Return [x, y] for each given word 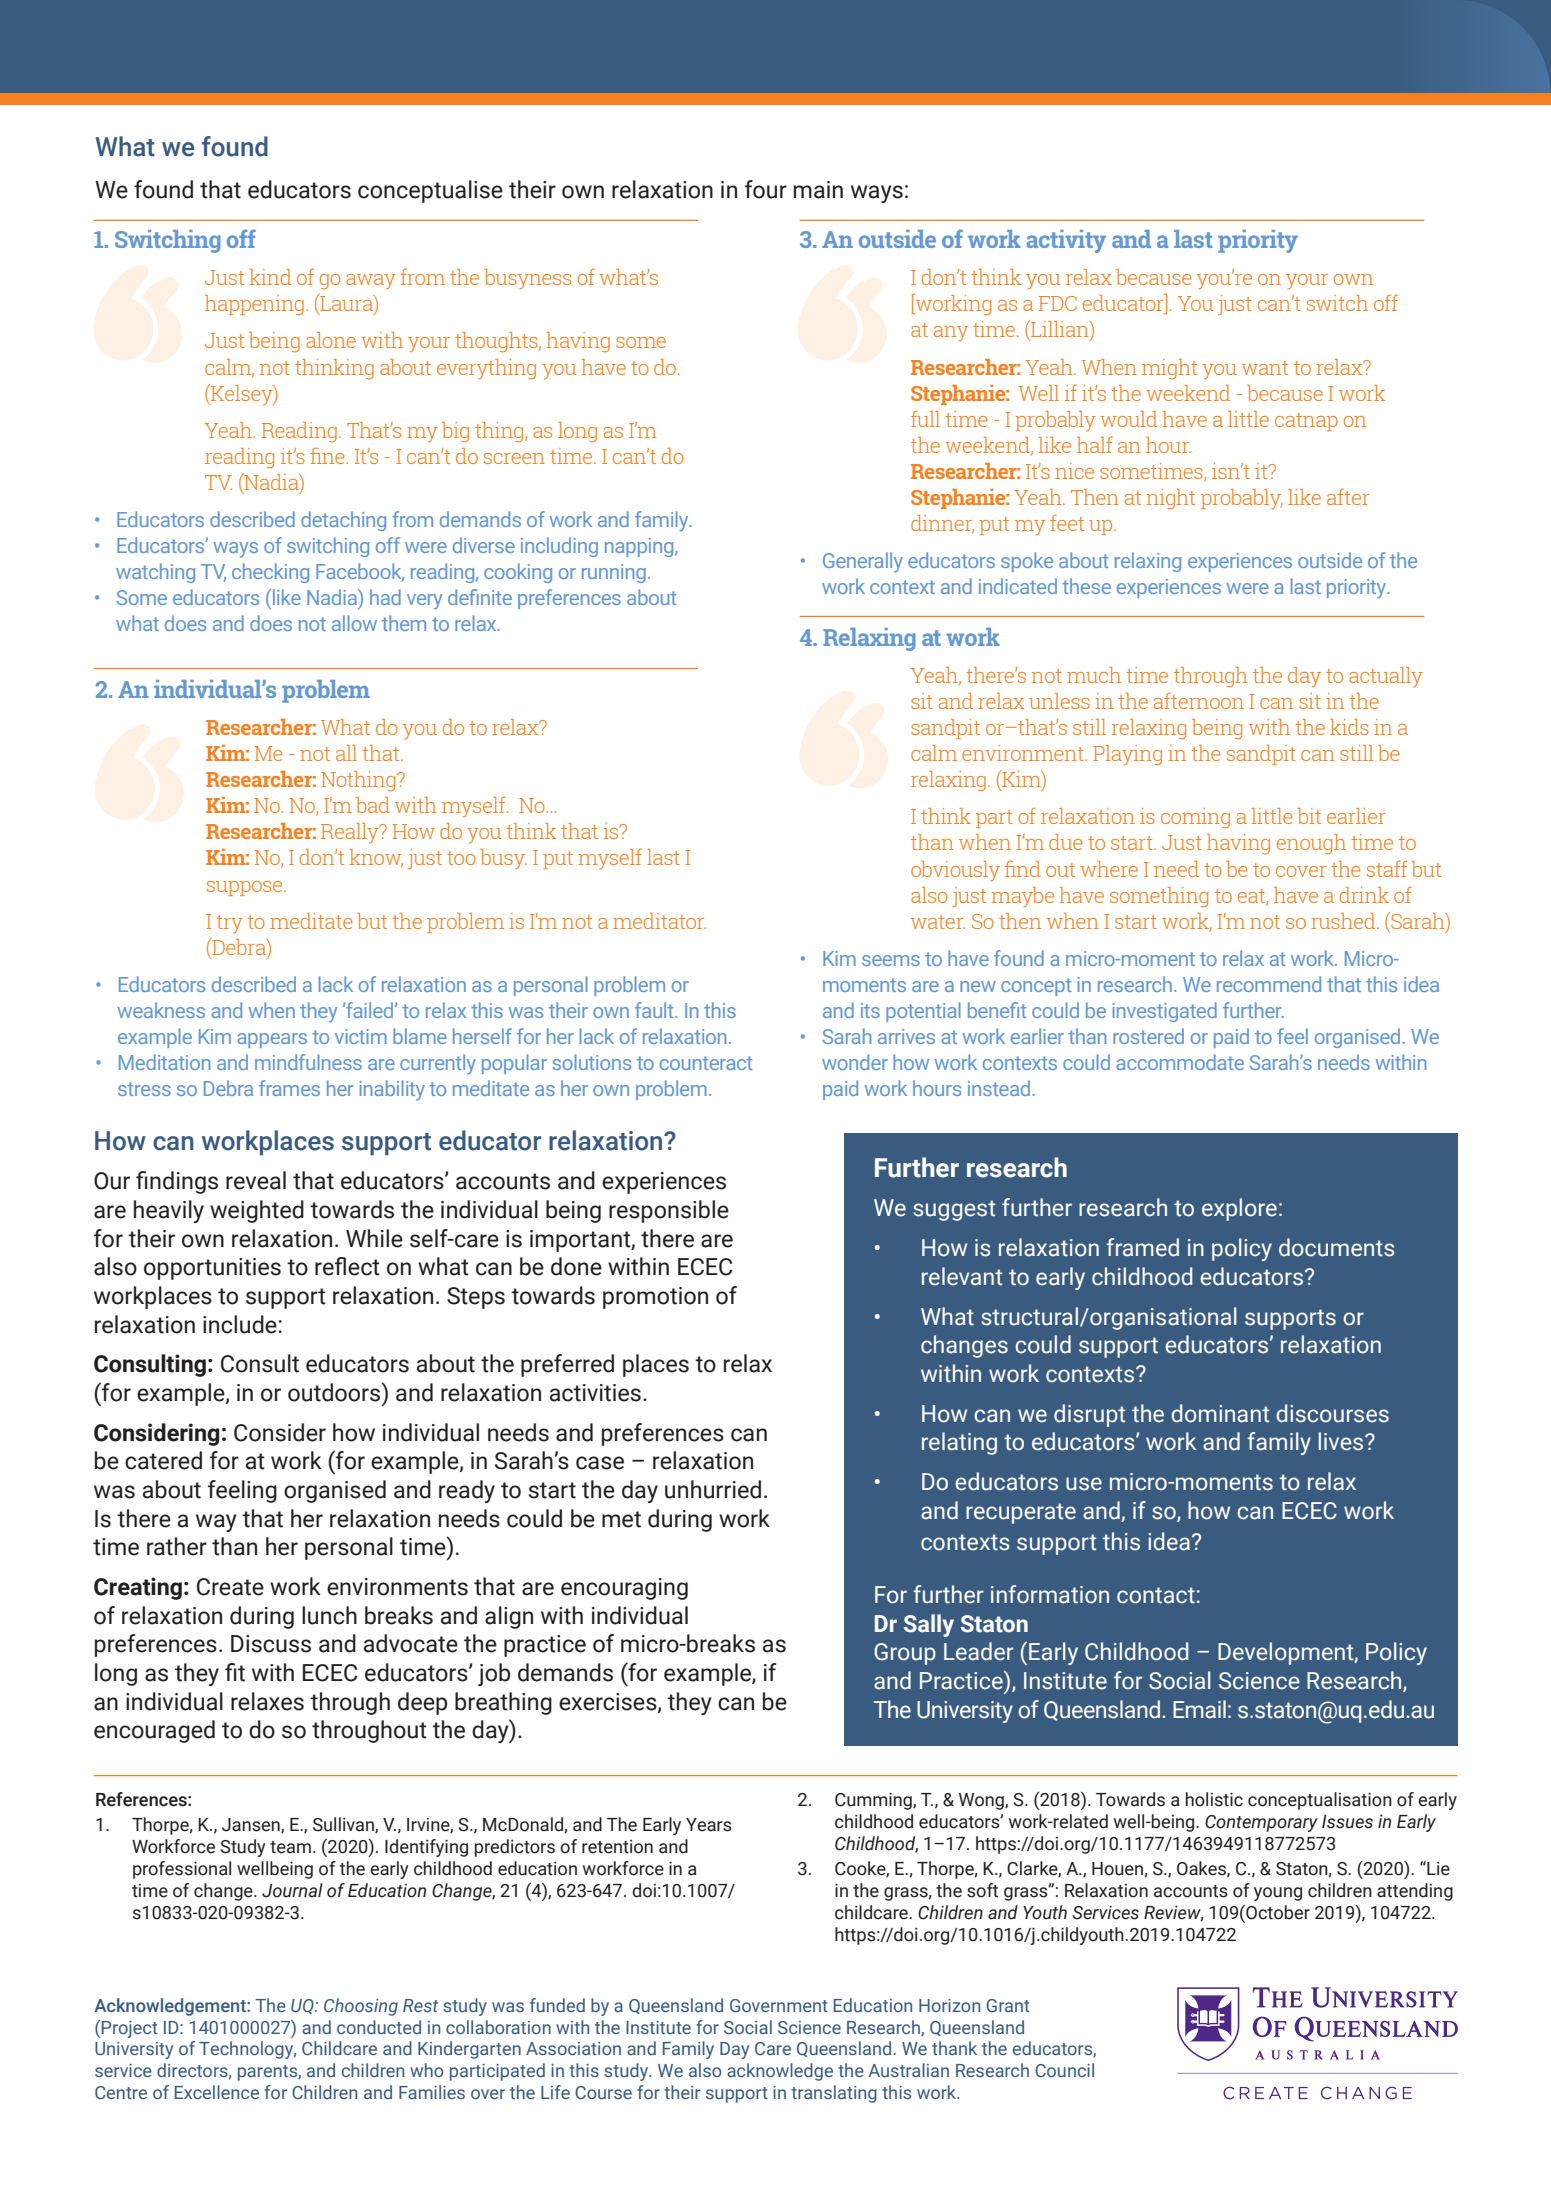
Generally [863, 562]
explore [1239, 1209]
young [1278, 1894]
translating [834, 2094]
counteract [706, 1063]
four [766, 189]
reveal [256, 1180]
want [1265, 368]
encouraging [624, 1589]
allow [354, 623]
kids [1349, 727]
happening [254, 305]
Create [230, 1587]
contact [1156, 1595]
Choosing [361, 2007]
